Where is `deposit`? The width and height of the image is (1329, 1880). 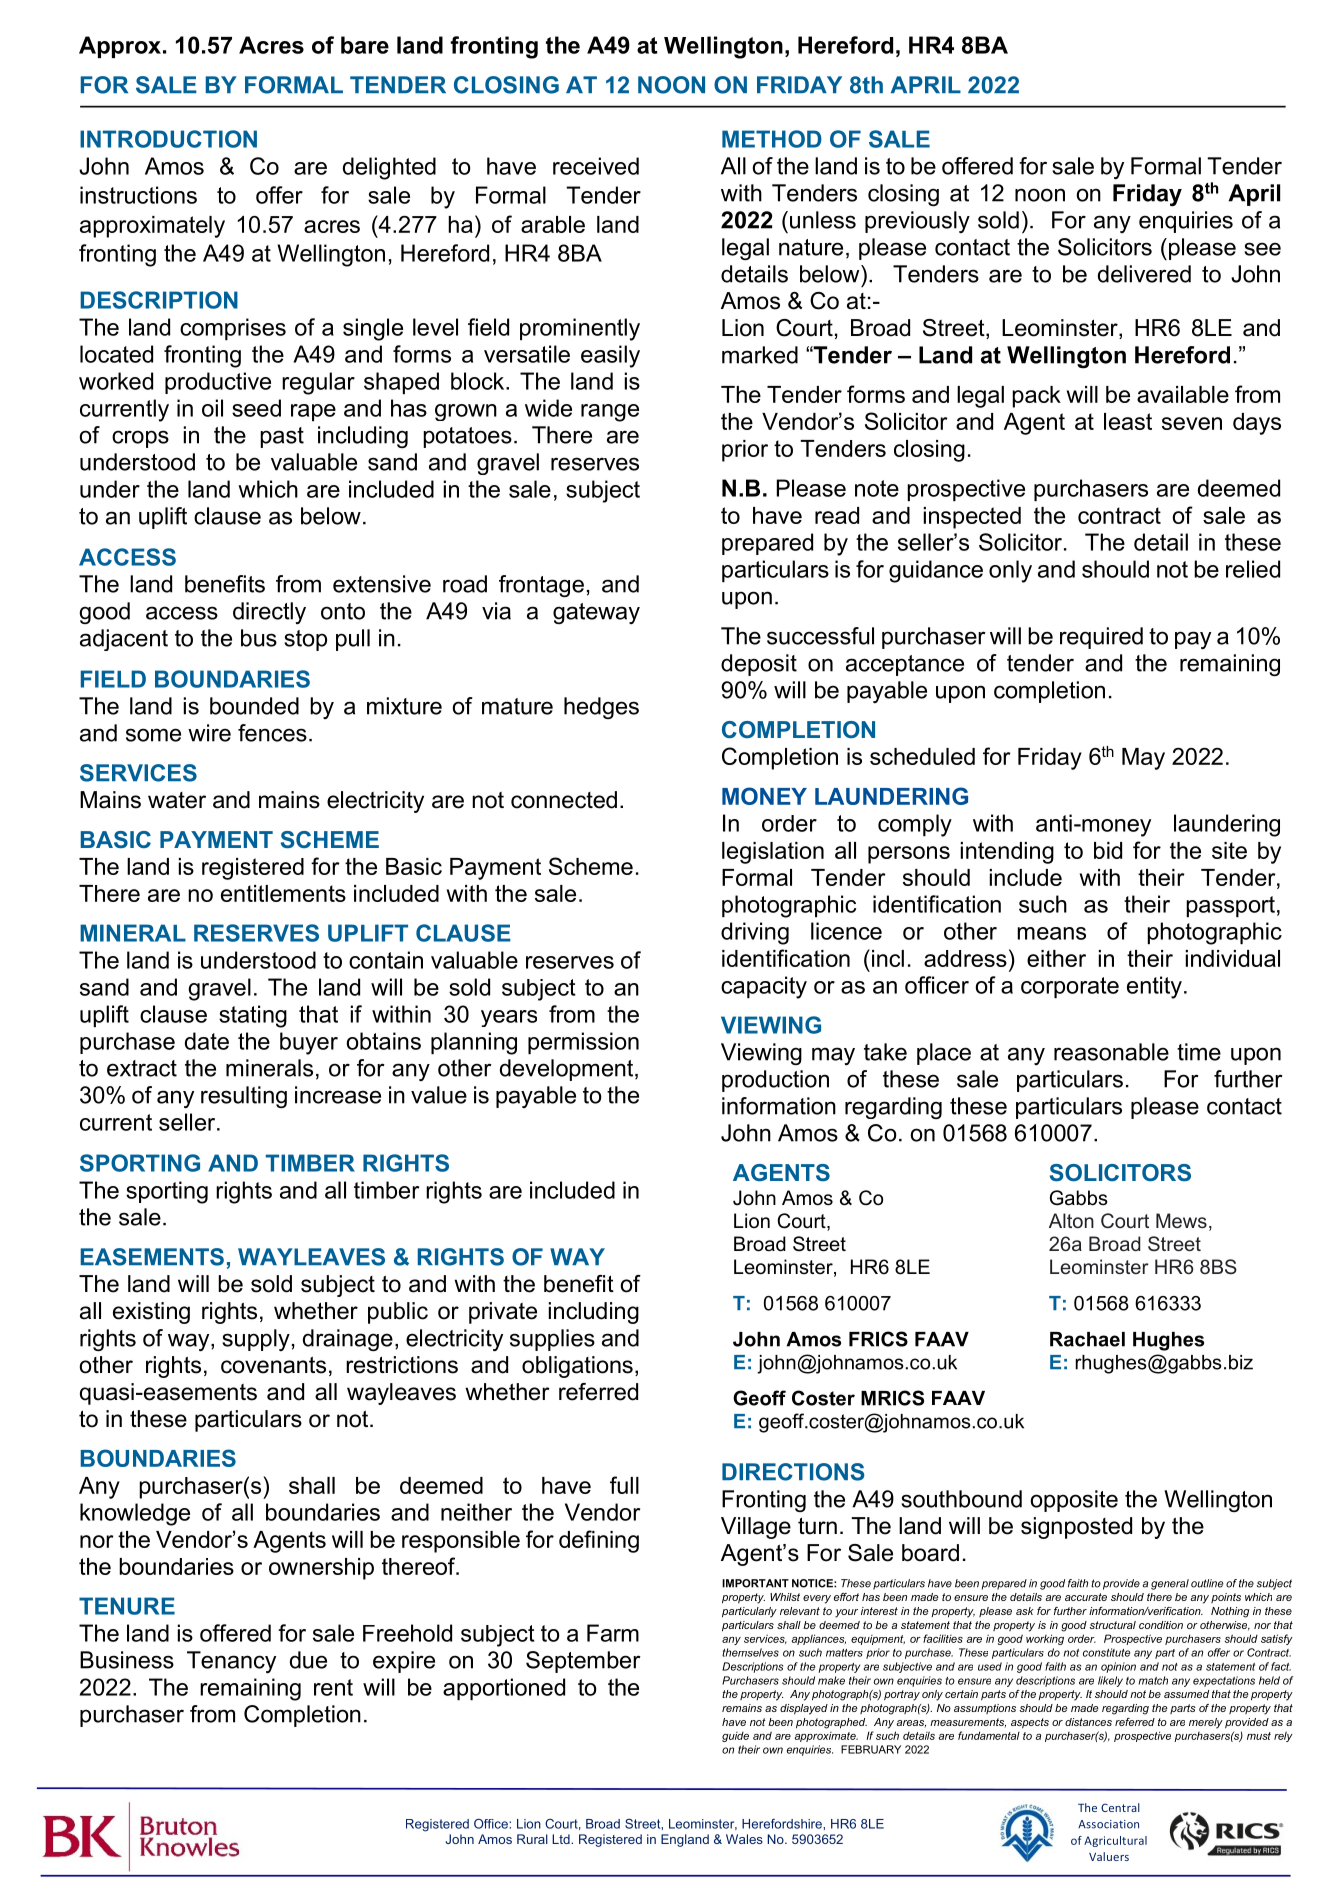 deposit is located at coordinates (759, 665).
